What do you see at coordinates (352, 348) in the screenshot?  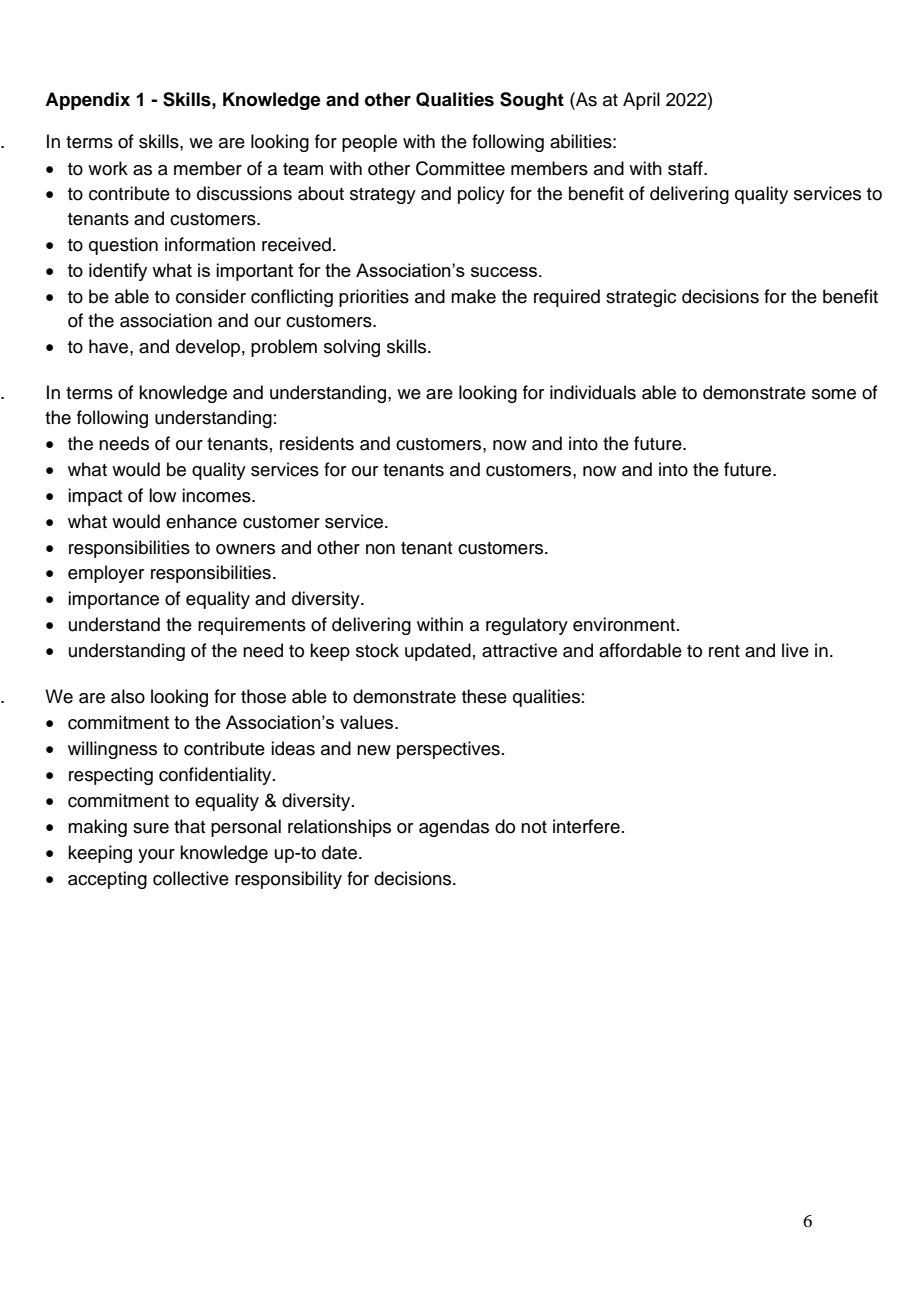 I see `solving` at bounding box center [352, 348].
